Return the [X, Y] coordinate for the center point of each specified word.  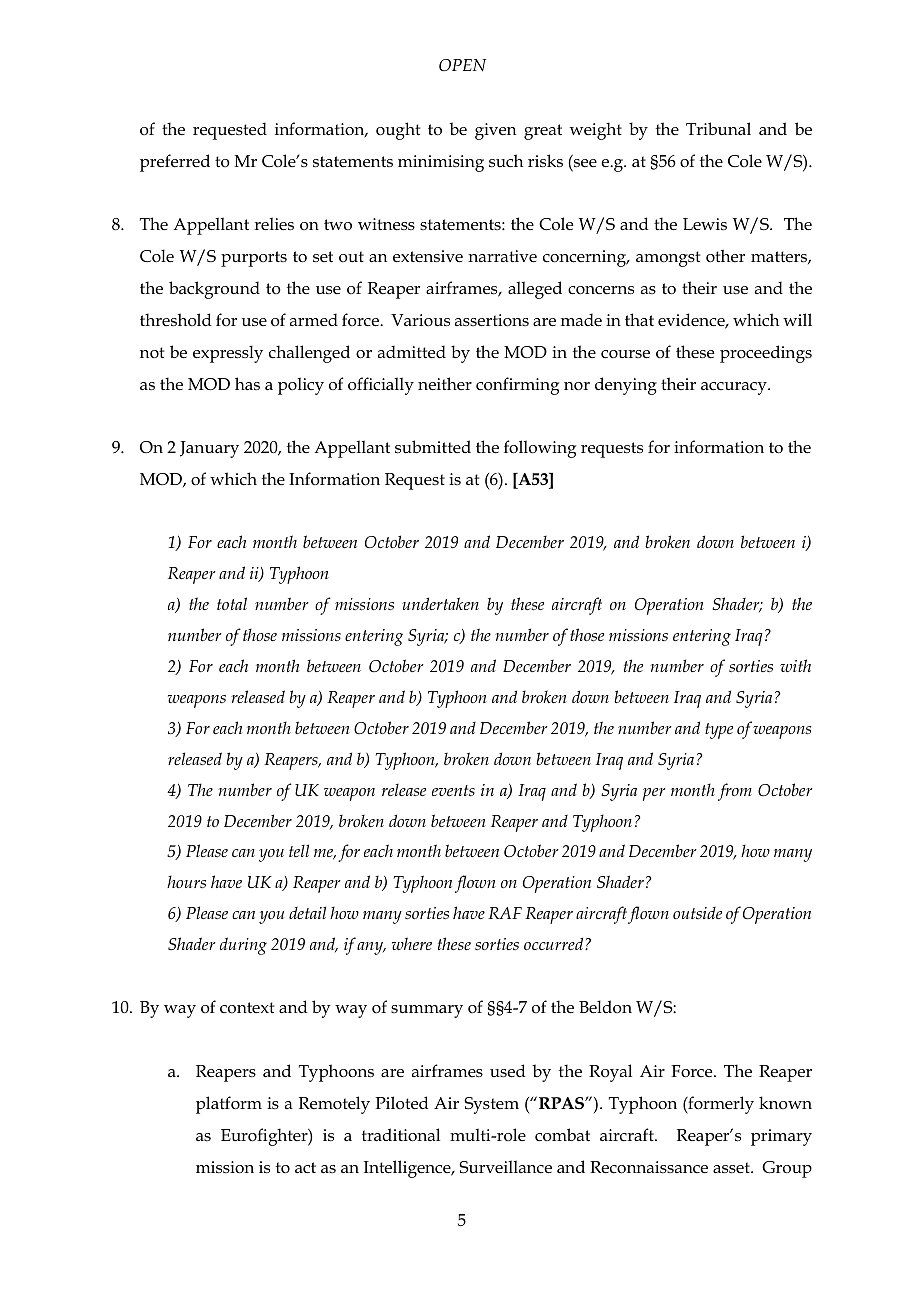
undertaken [440, 603]
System [491, 1105]
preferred [175, 163]
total [232, 603]
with [795, 665]
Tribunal [718, 129]
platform [229, 1105]
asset [732, 1168]
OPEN [463, 65]
